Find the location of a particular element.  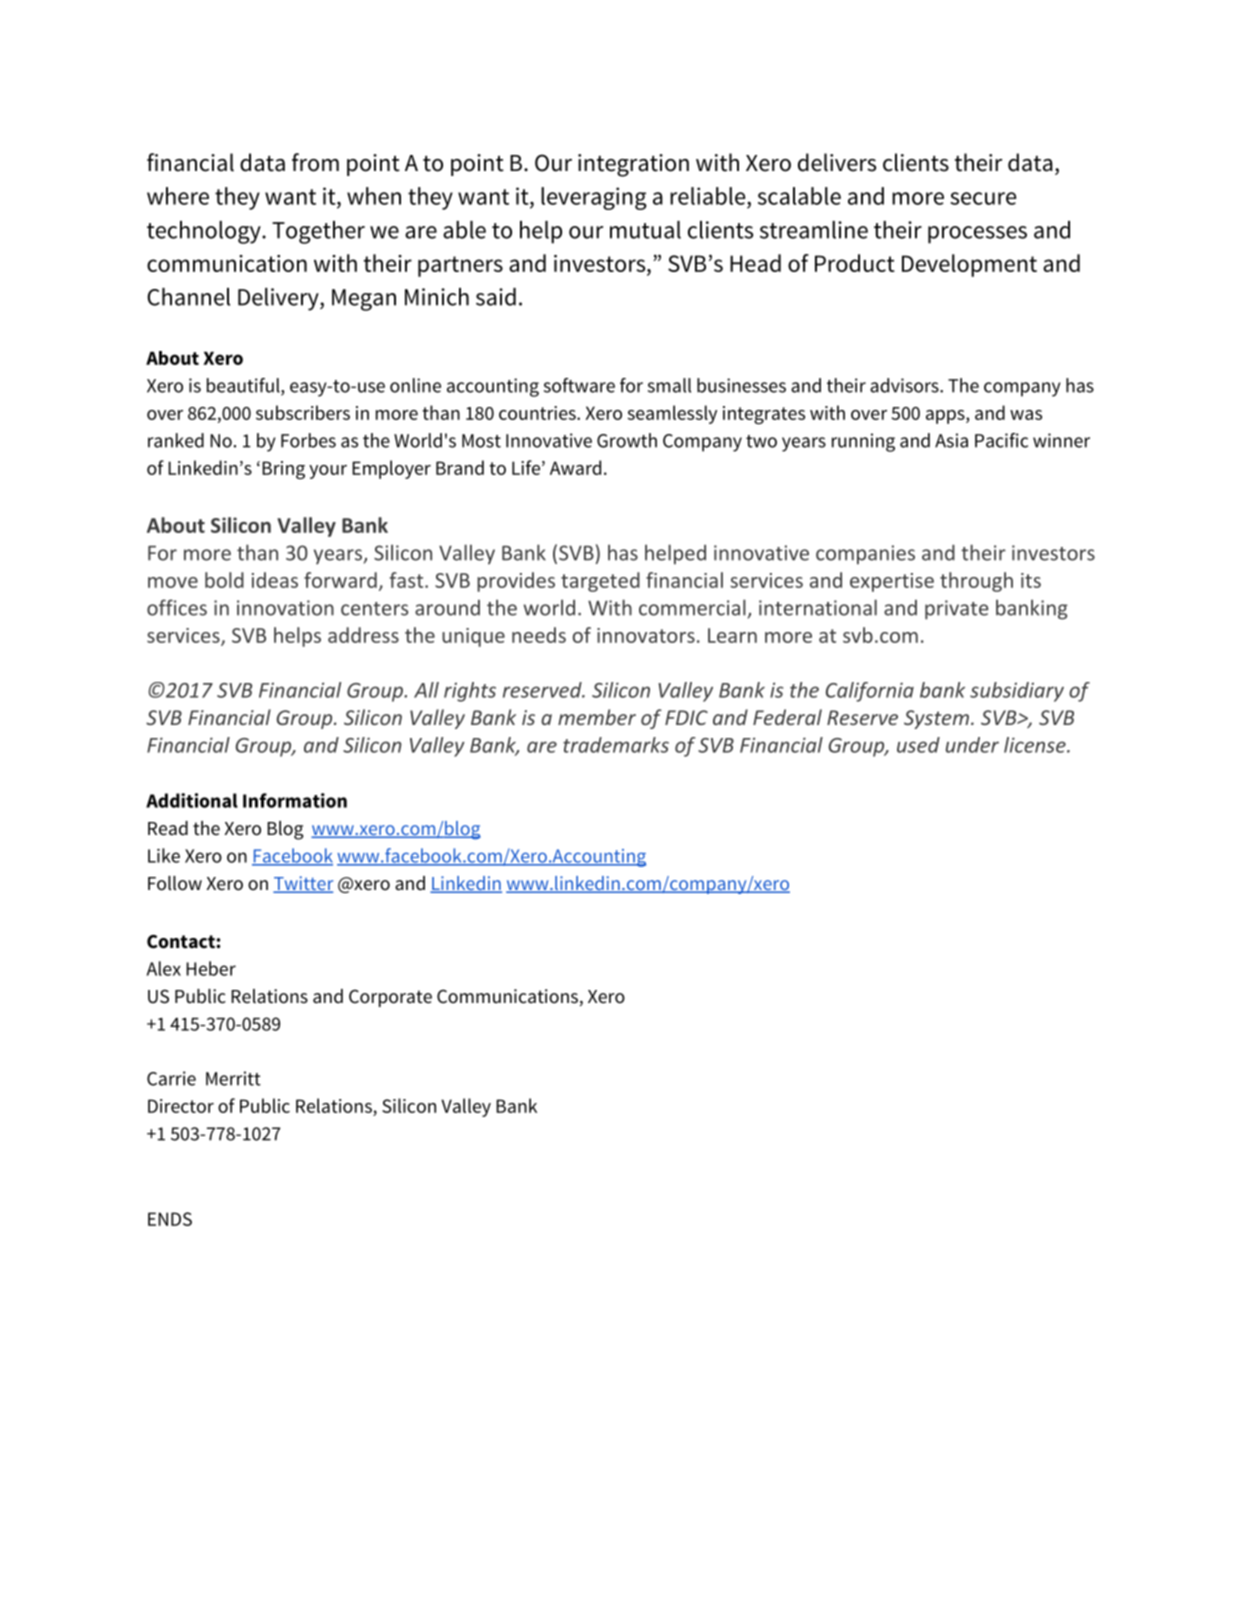

from is located at coordinates (315, 162).
